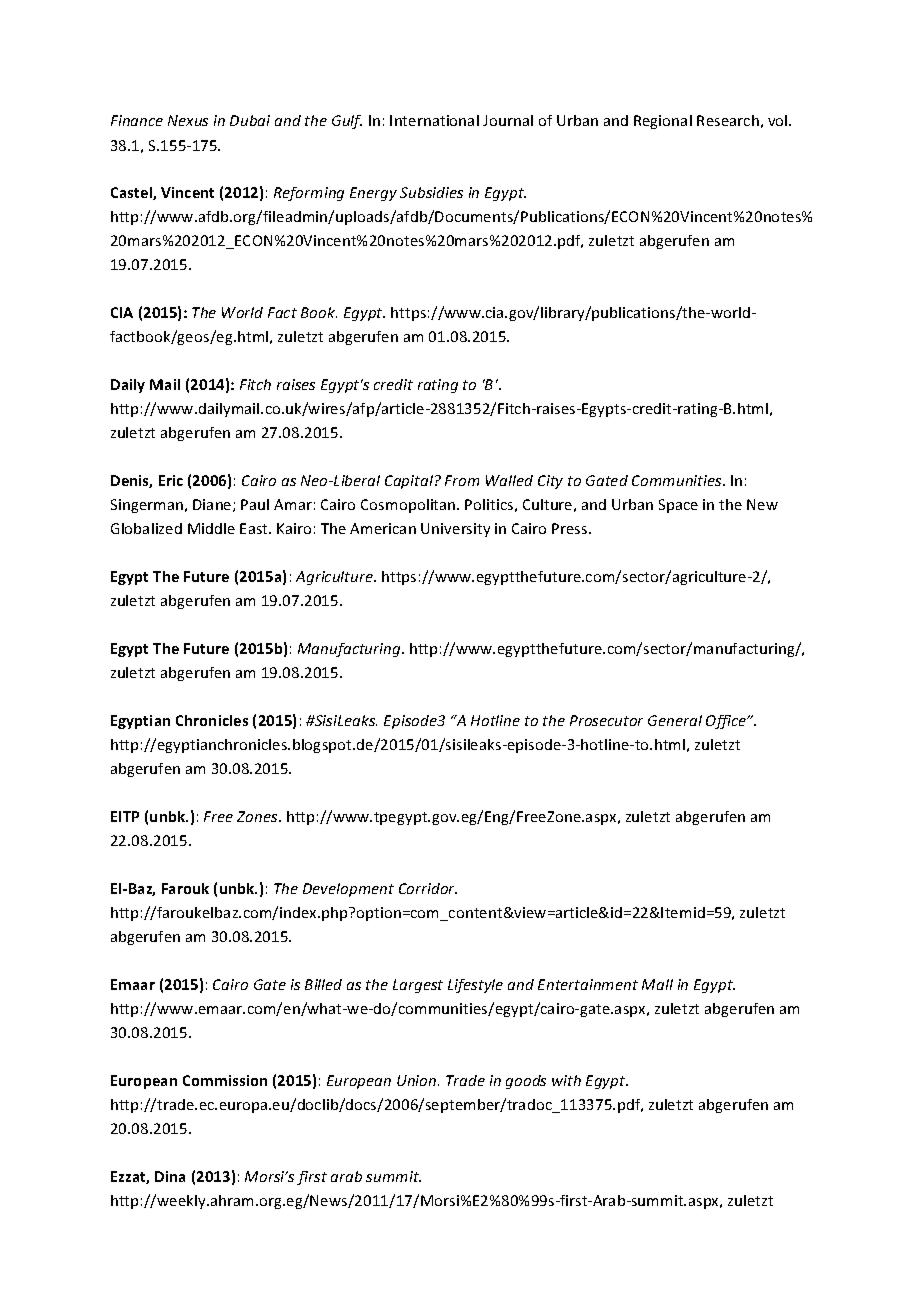  I want to click on Middle, so click(211, 528).
